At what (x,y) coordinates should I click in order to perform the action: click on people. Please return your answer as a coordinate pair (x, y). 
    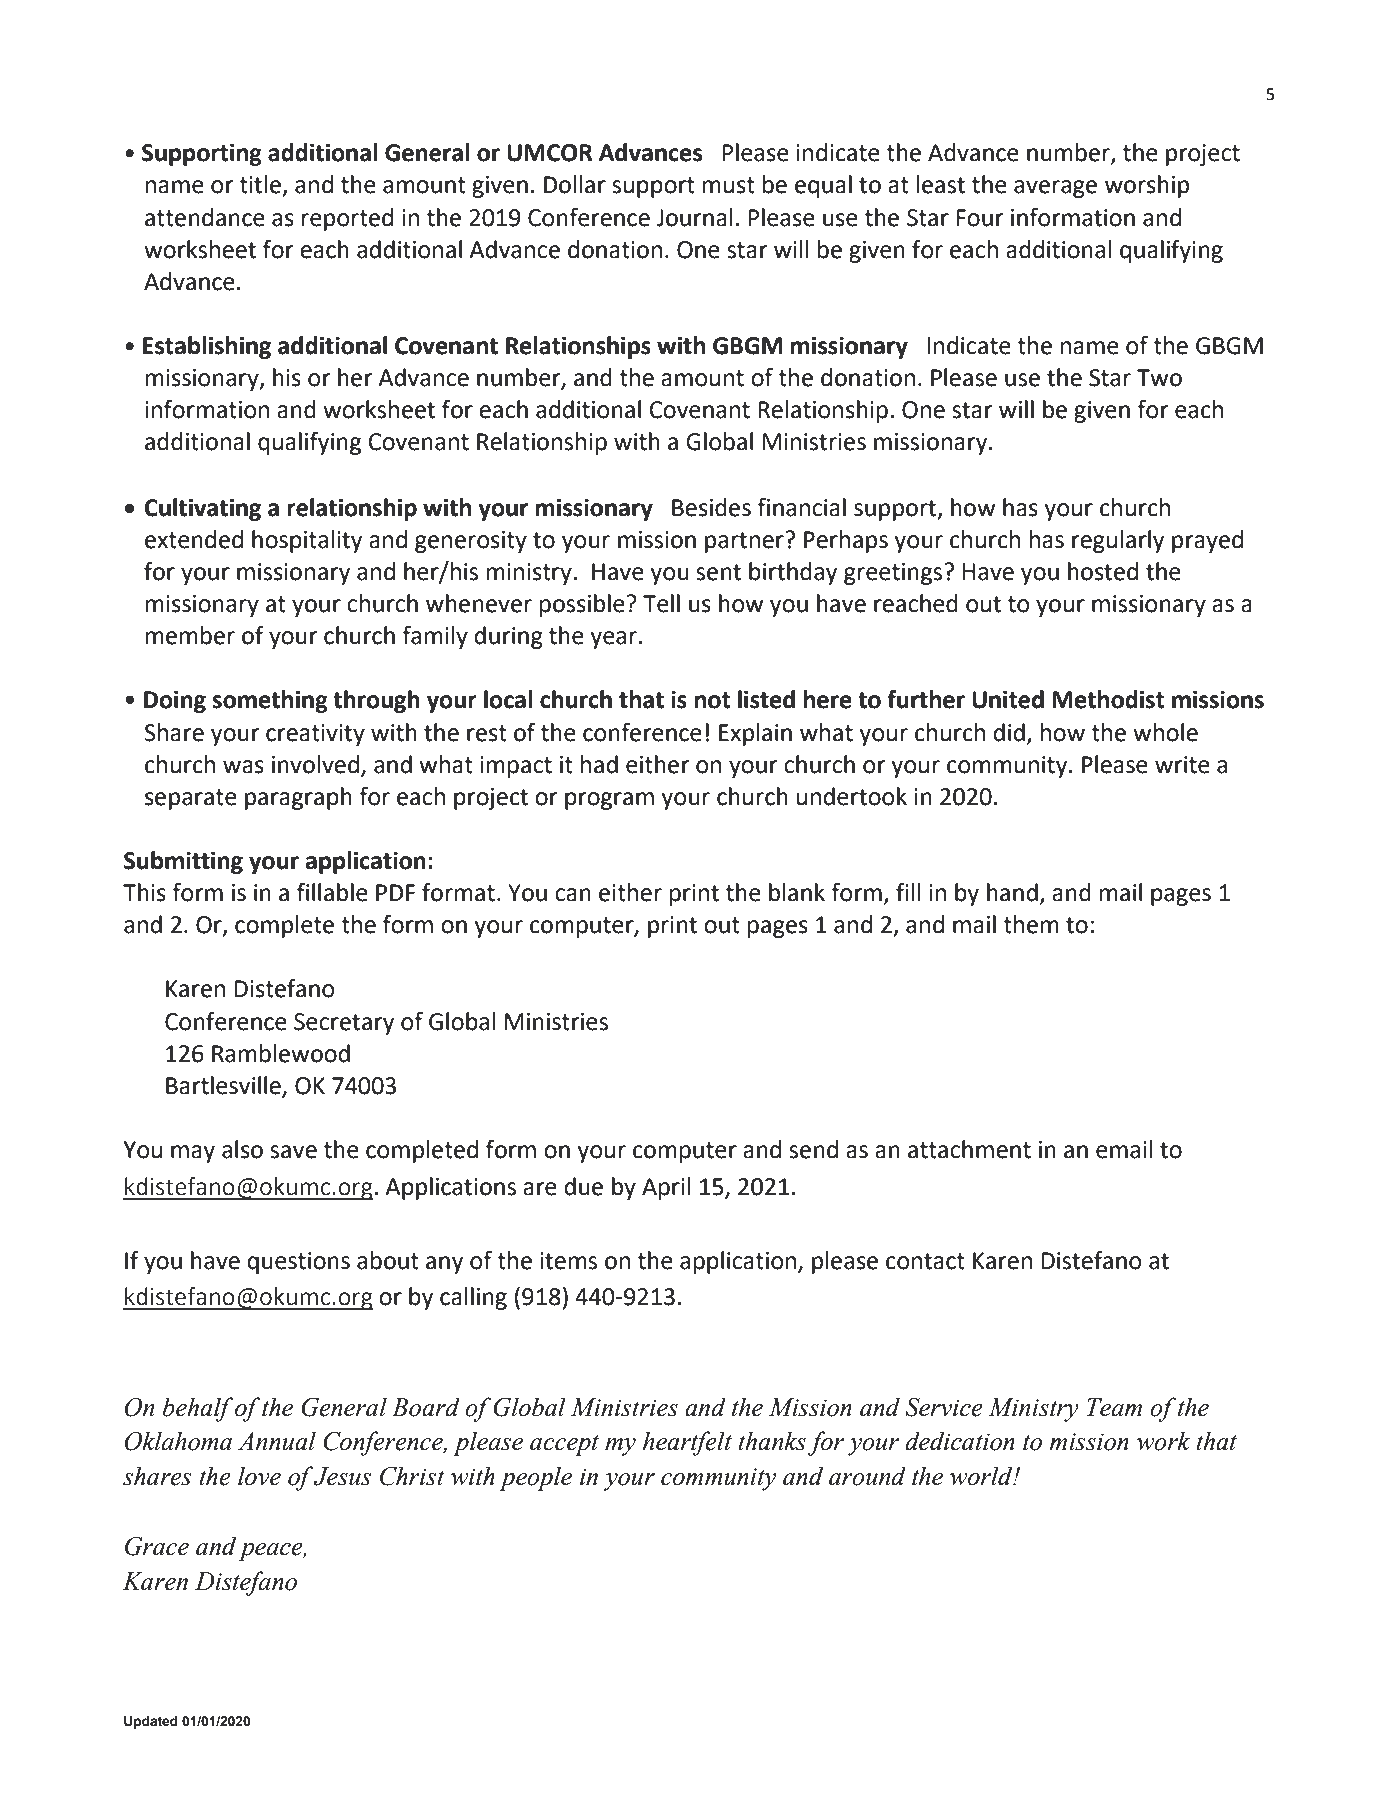
    Looking at the image, I should click on (535, 1478).
